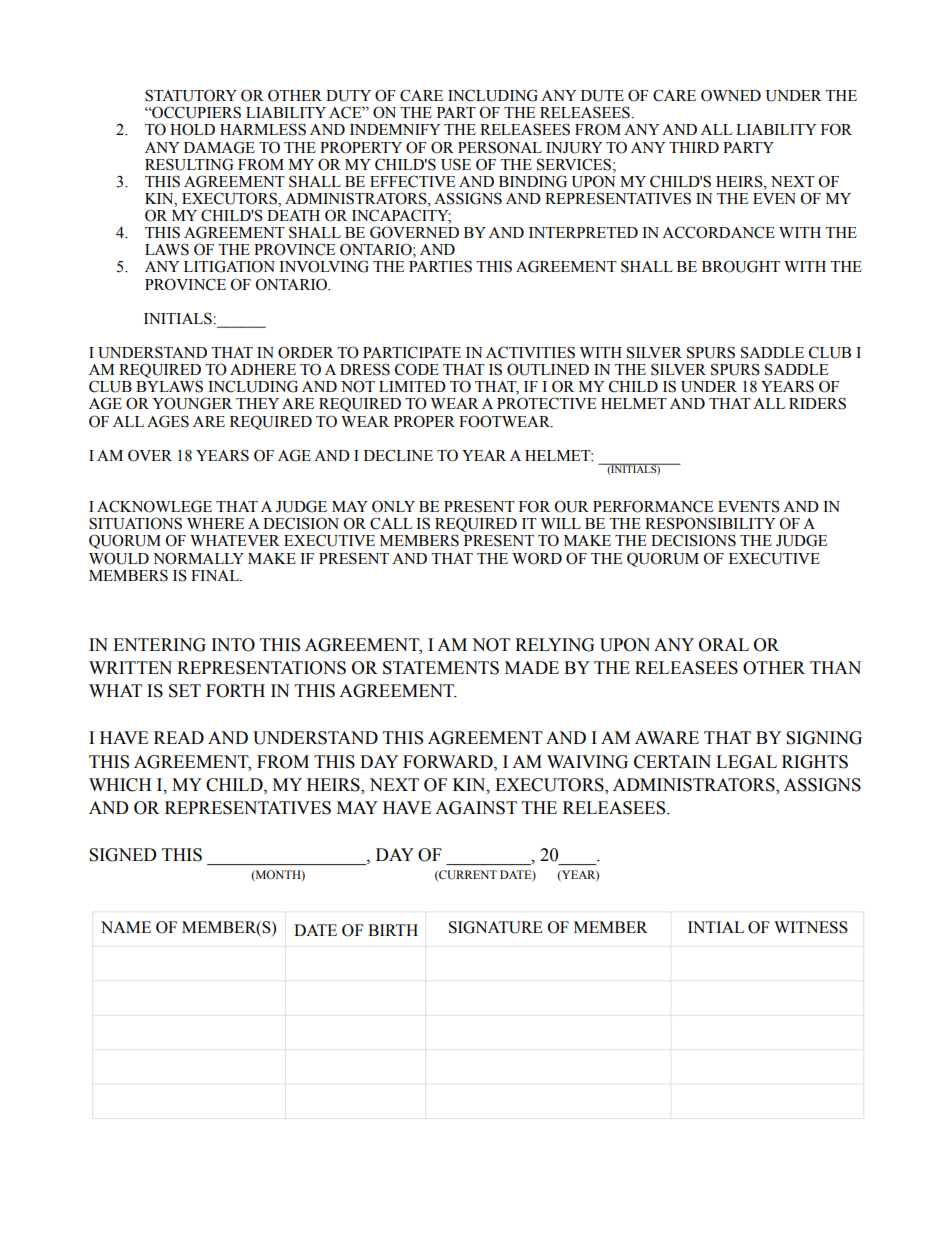 The height and width of the image is (1233, 952). I want to click on INTIAL, so click(716, 927).
